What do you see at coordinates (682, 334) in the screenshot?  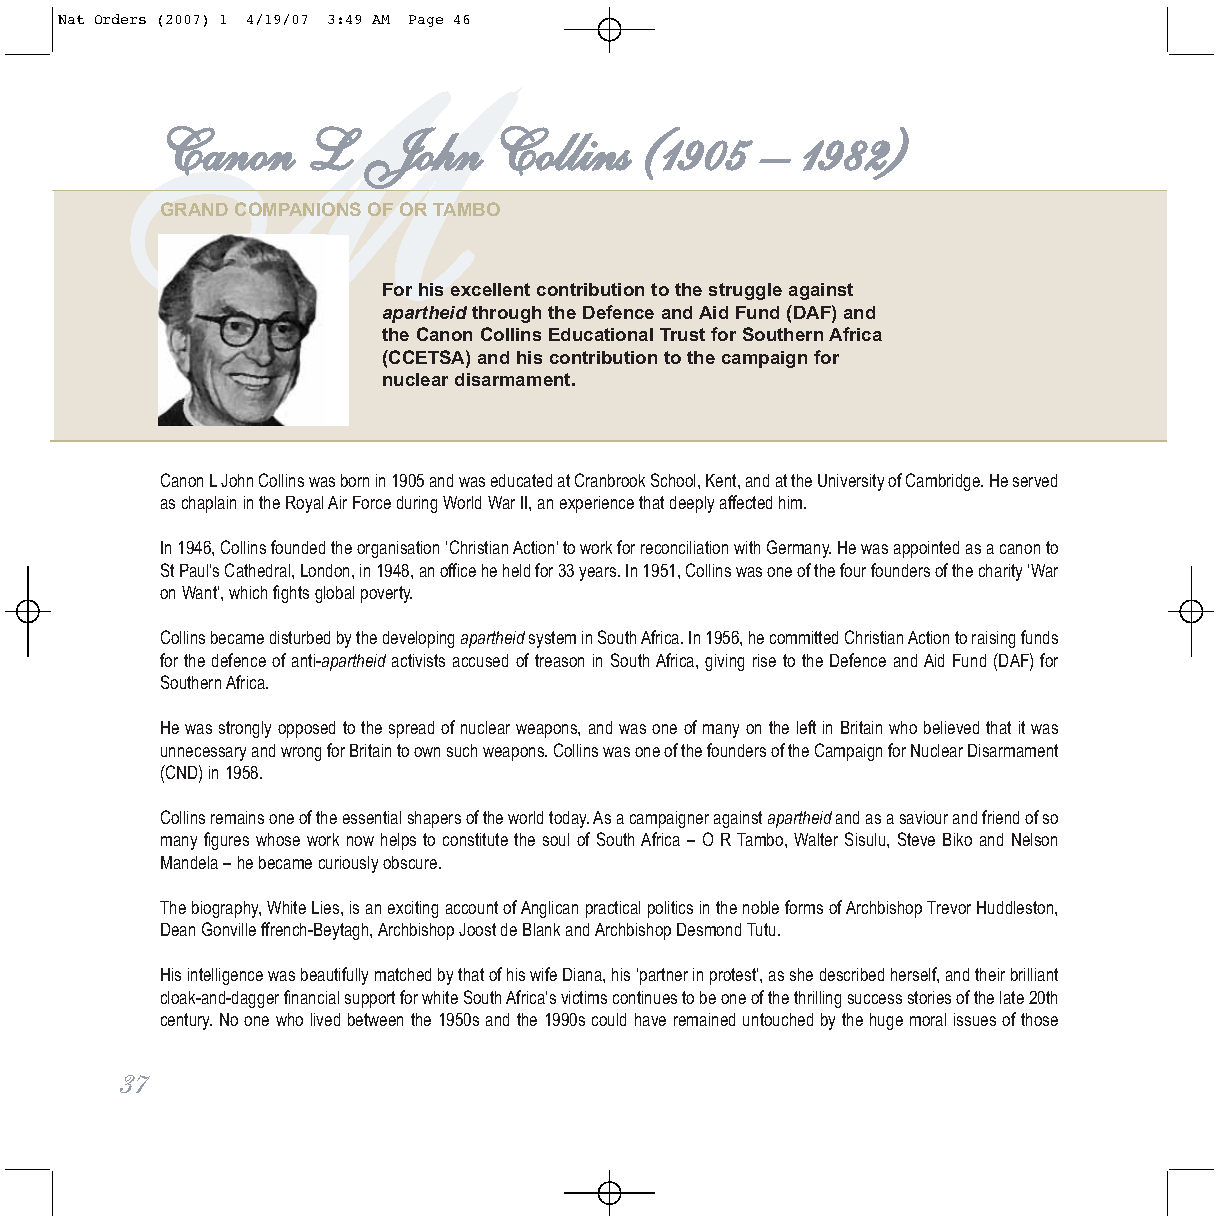 I see `Trust` at bounding box center [682, 334].
